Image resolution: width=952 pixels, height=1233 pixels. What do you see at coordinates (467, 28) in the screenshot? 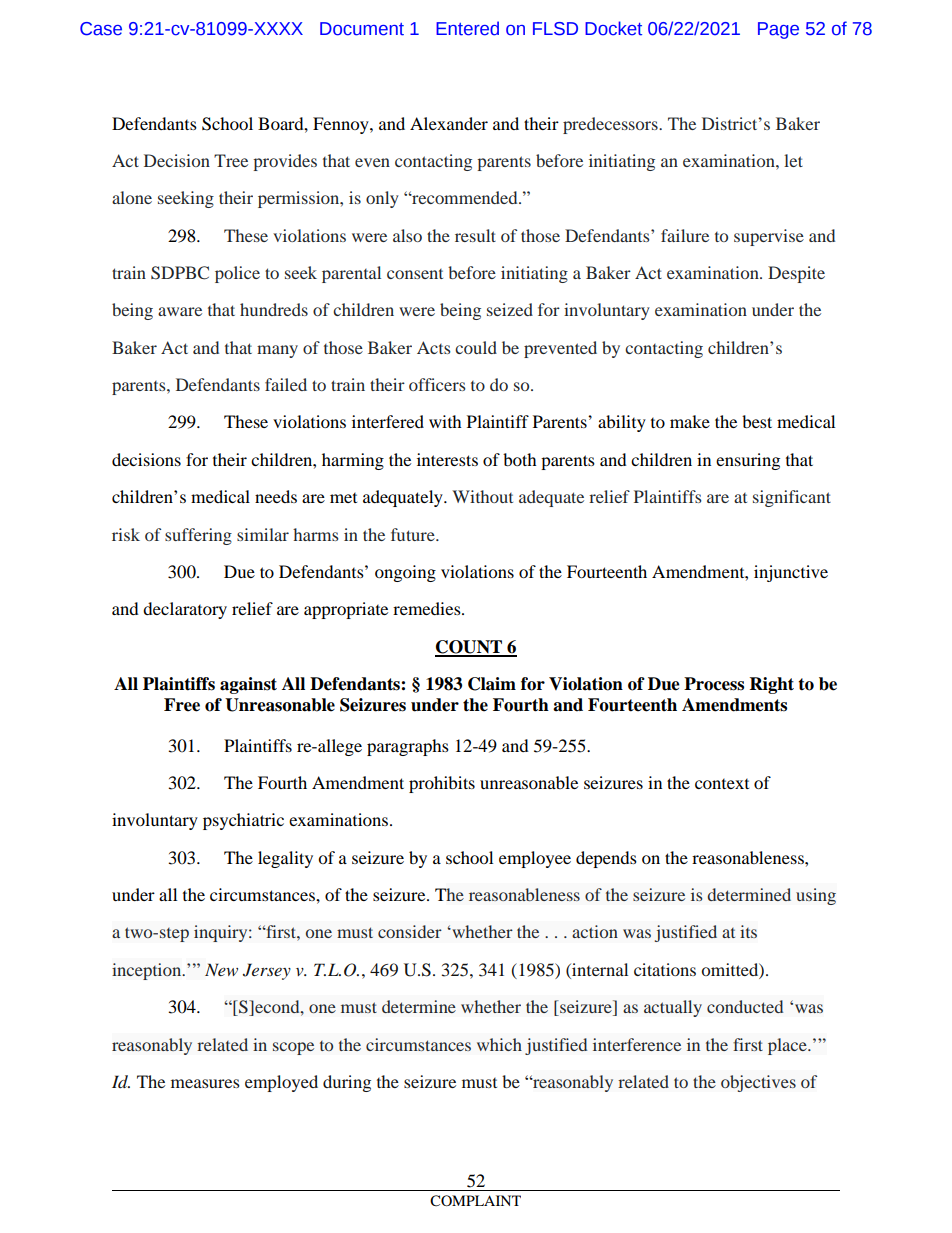
I see `Entered` at bounding box center [467, 28].
